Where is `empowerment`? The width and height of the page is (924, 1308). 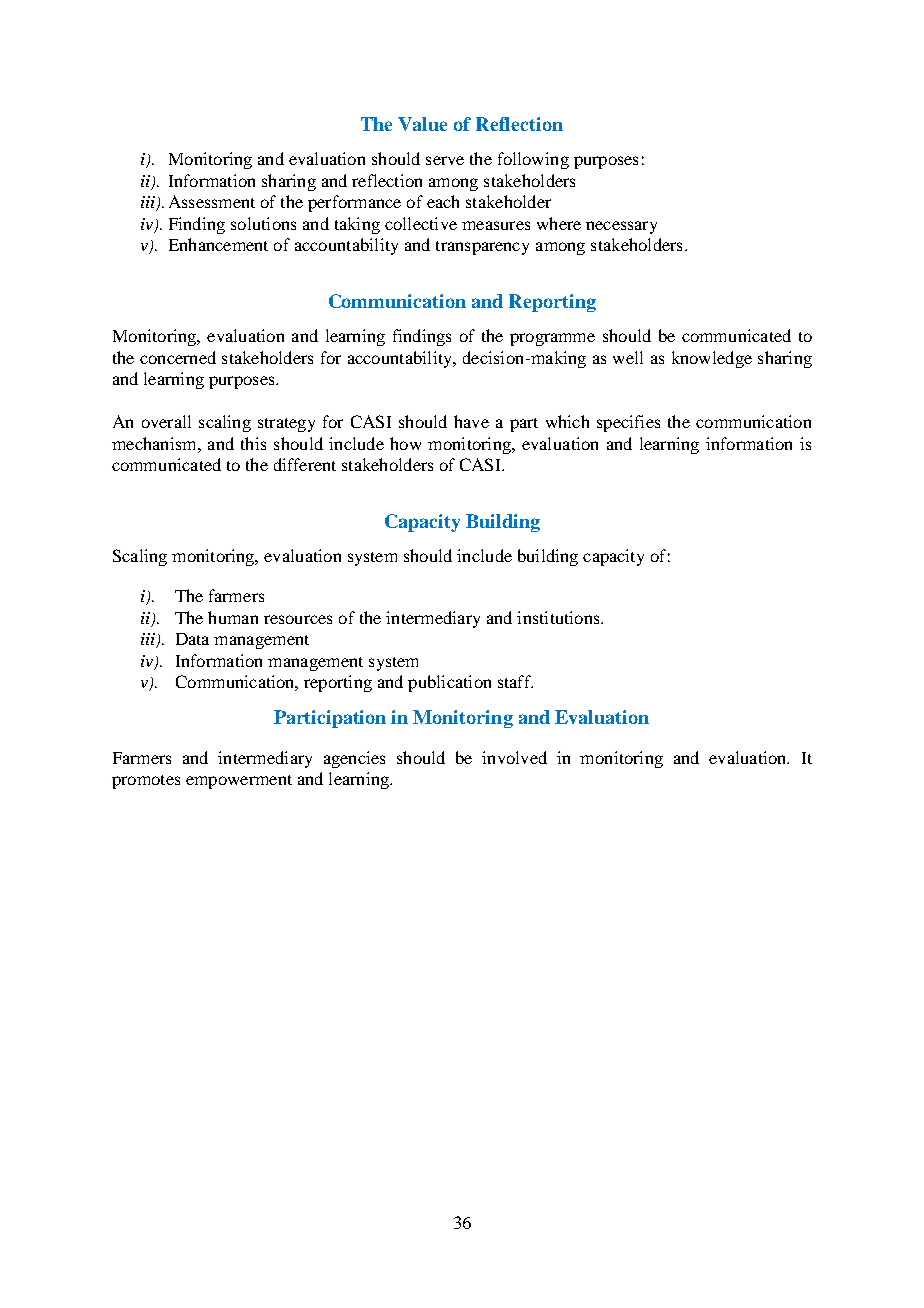
empowerment is located at coordinates (239, 782).
